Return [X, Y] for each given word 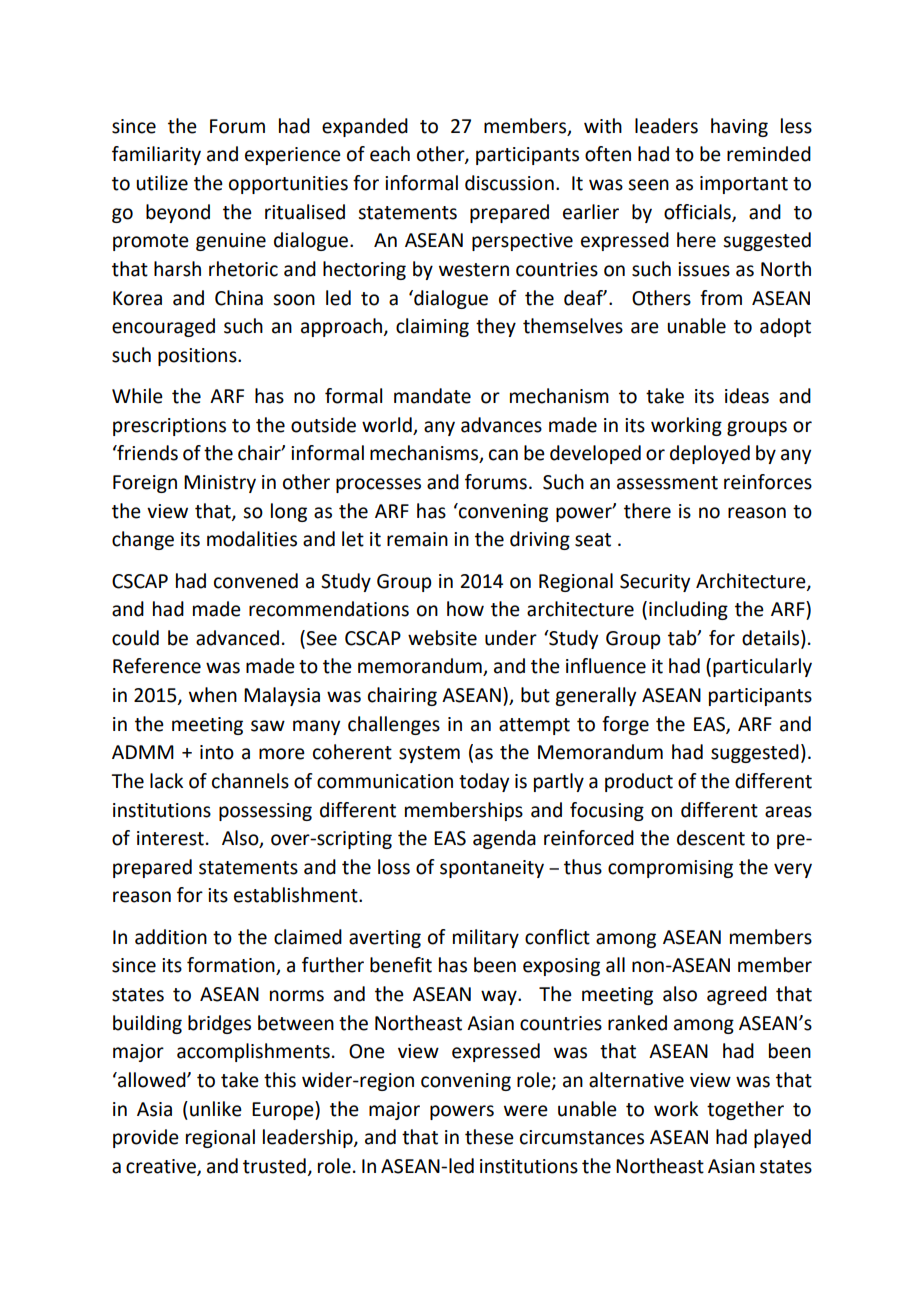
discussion [509, 183]
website [442, 638]
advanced [237, 638]
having [739, 127]
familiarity [156, 155]
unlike [216, 1109]
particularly [762, 667]
